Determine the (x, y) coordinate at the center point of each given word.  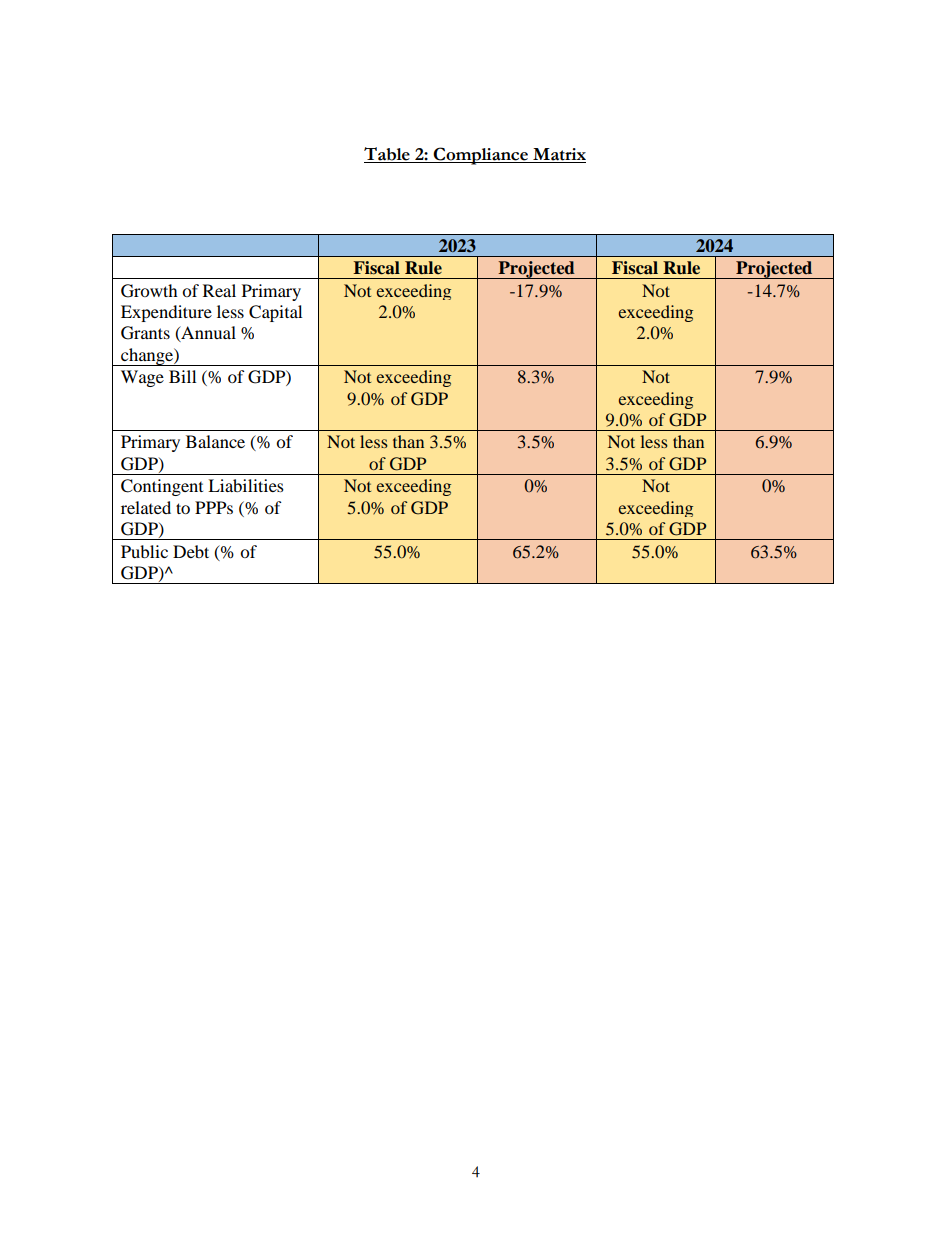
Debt (191, 551)
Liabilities (246, 485)
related (146, 507)
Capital (275, 313)
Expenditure (166, 313)
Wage (142, 378)
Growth (149, 291)
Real (219, 290)
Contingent (162, 487)
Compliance (481, 156)
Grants (145, 333)
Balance (215, 441)
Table (388, 155)
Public (144, 551)
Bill (182, 376)
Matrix (558, 155)
